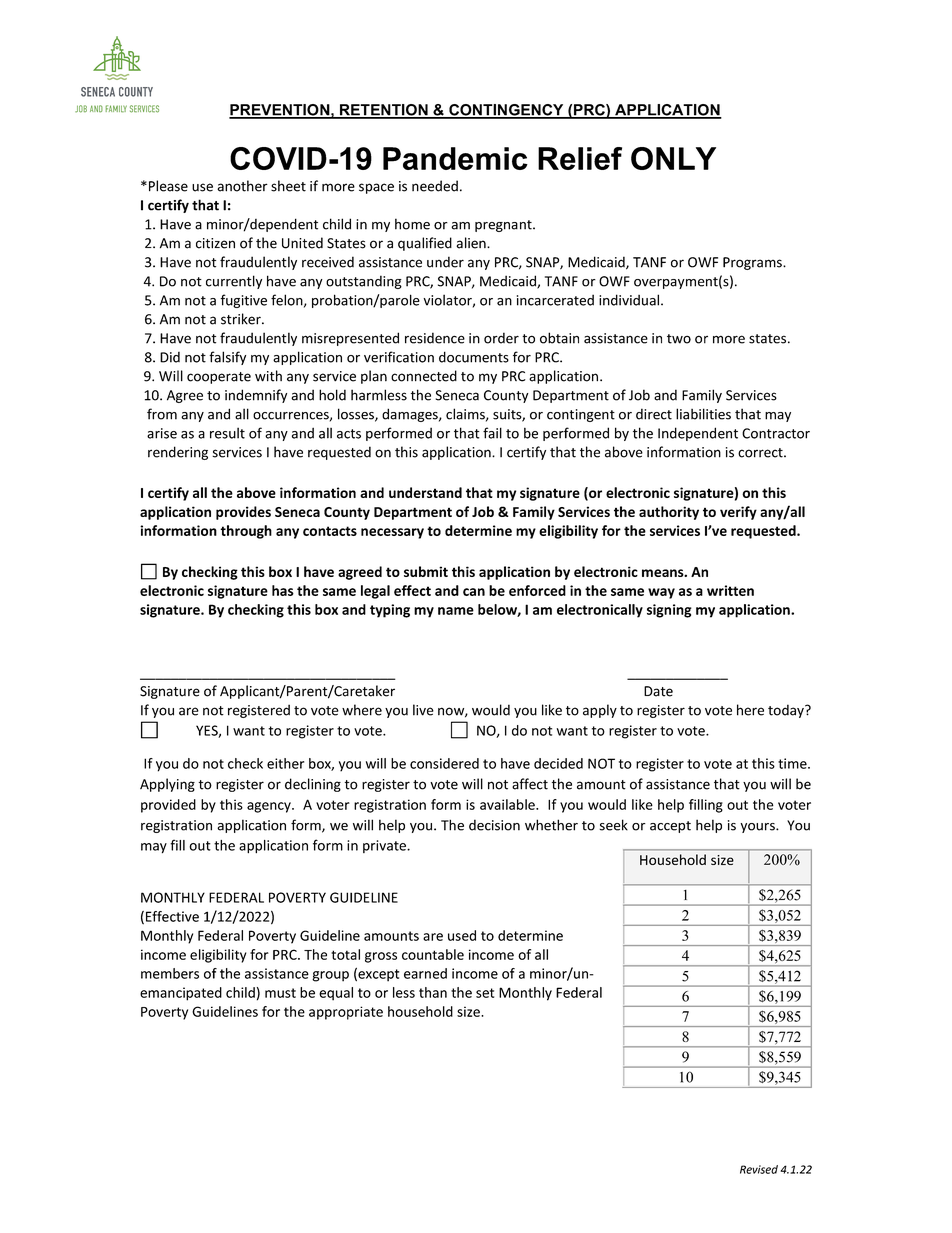 This screenshot has height=1233, width=952. I want to click on Pandemic, so click(455, 158).
